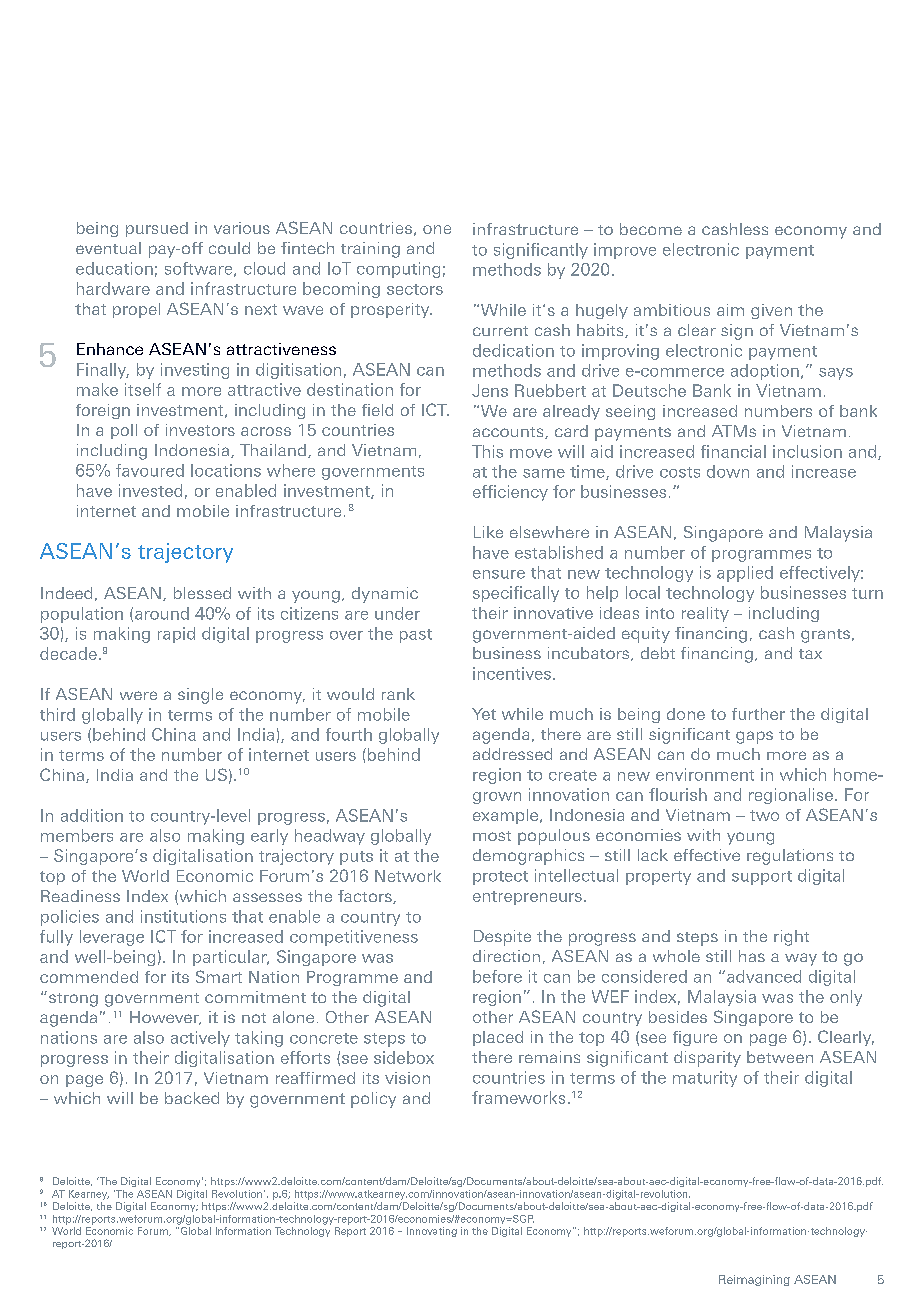 This screenshot has width=924, height=1308. What do you see at coordinates (771, 311) in the screenshot?
I see `given` at bounding box center [771, 311].
